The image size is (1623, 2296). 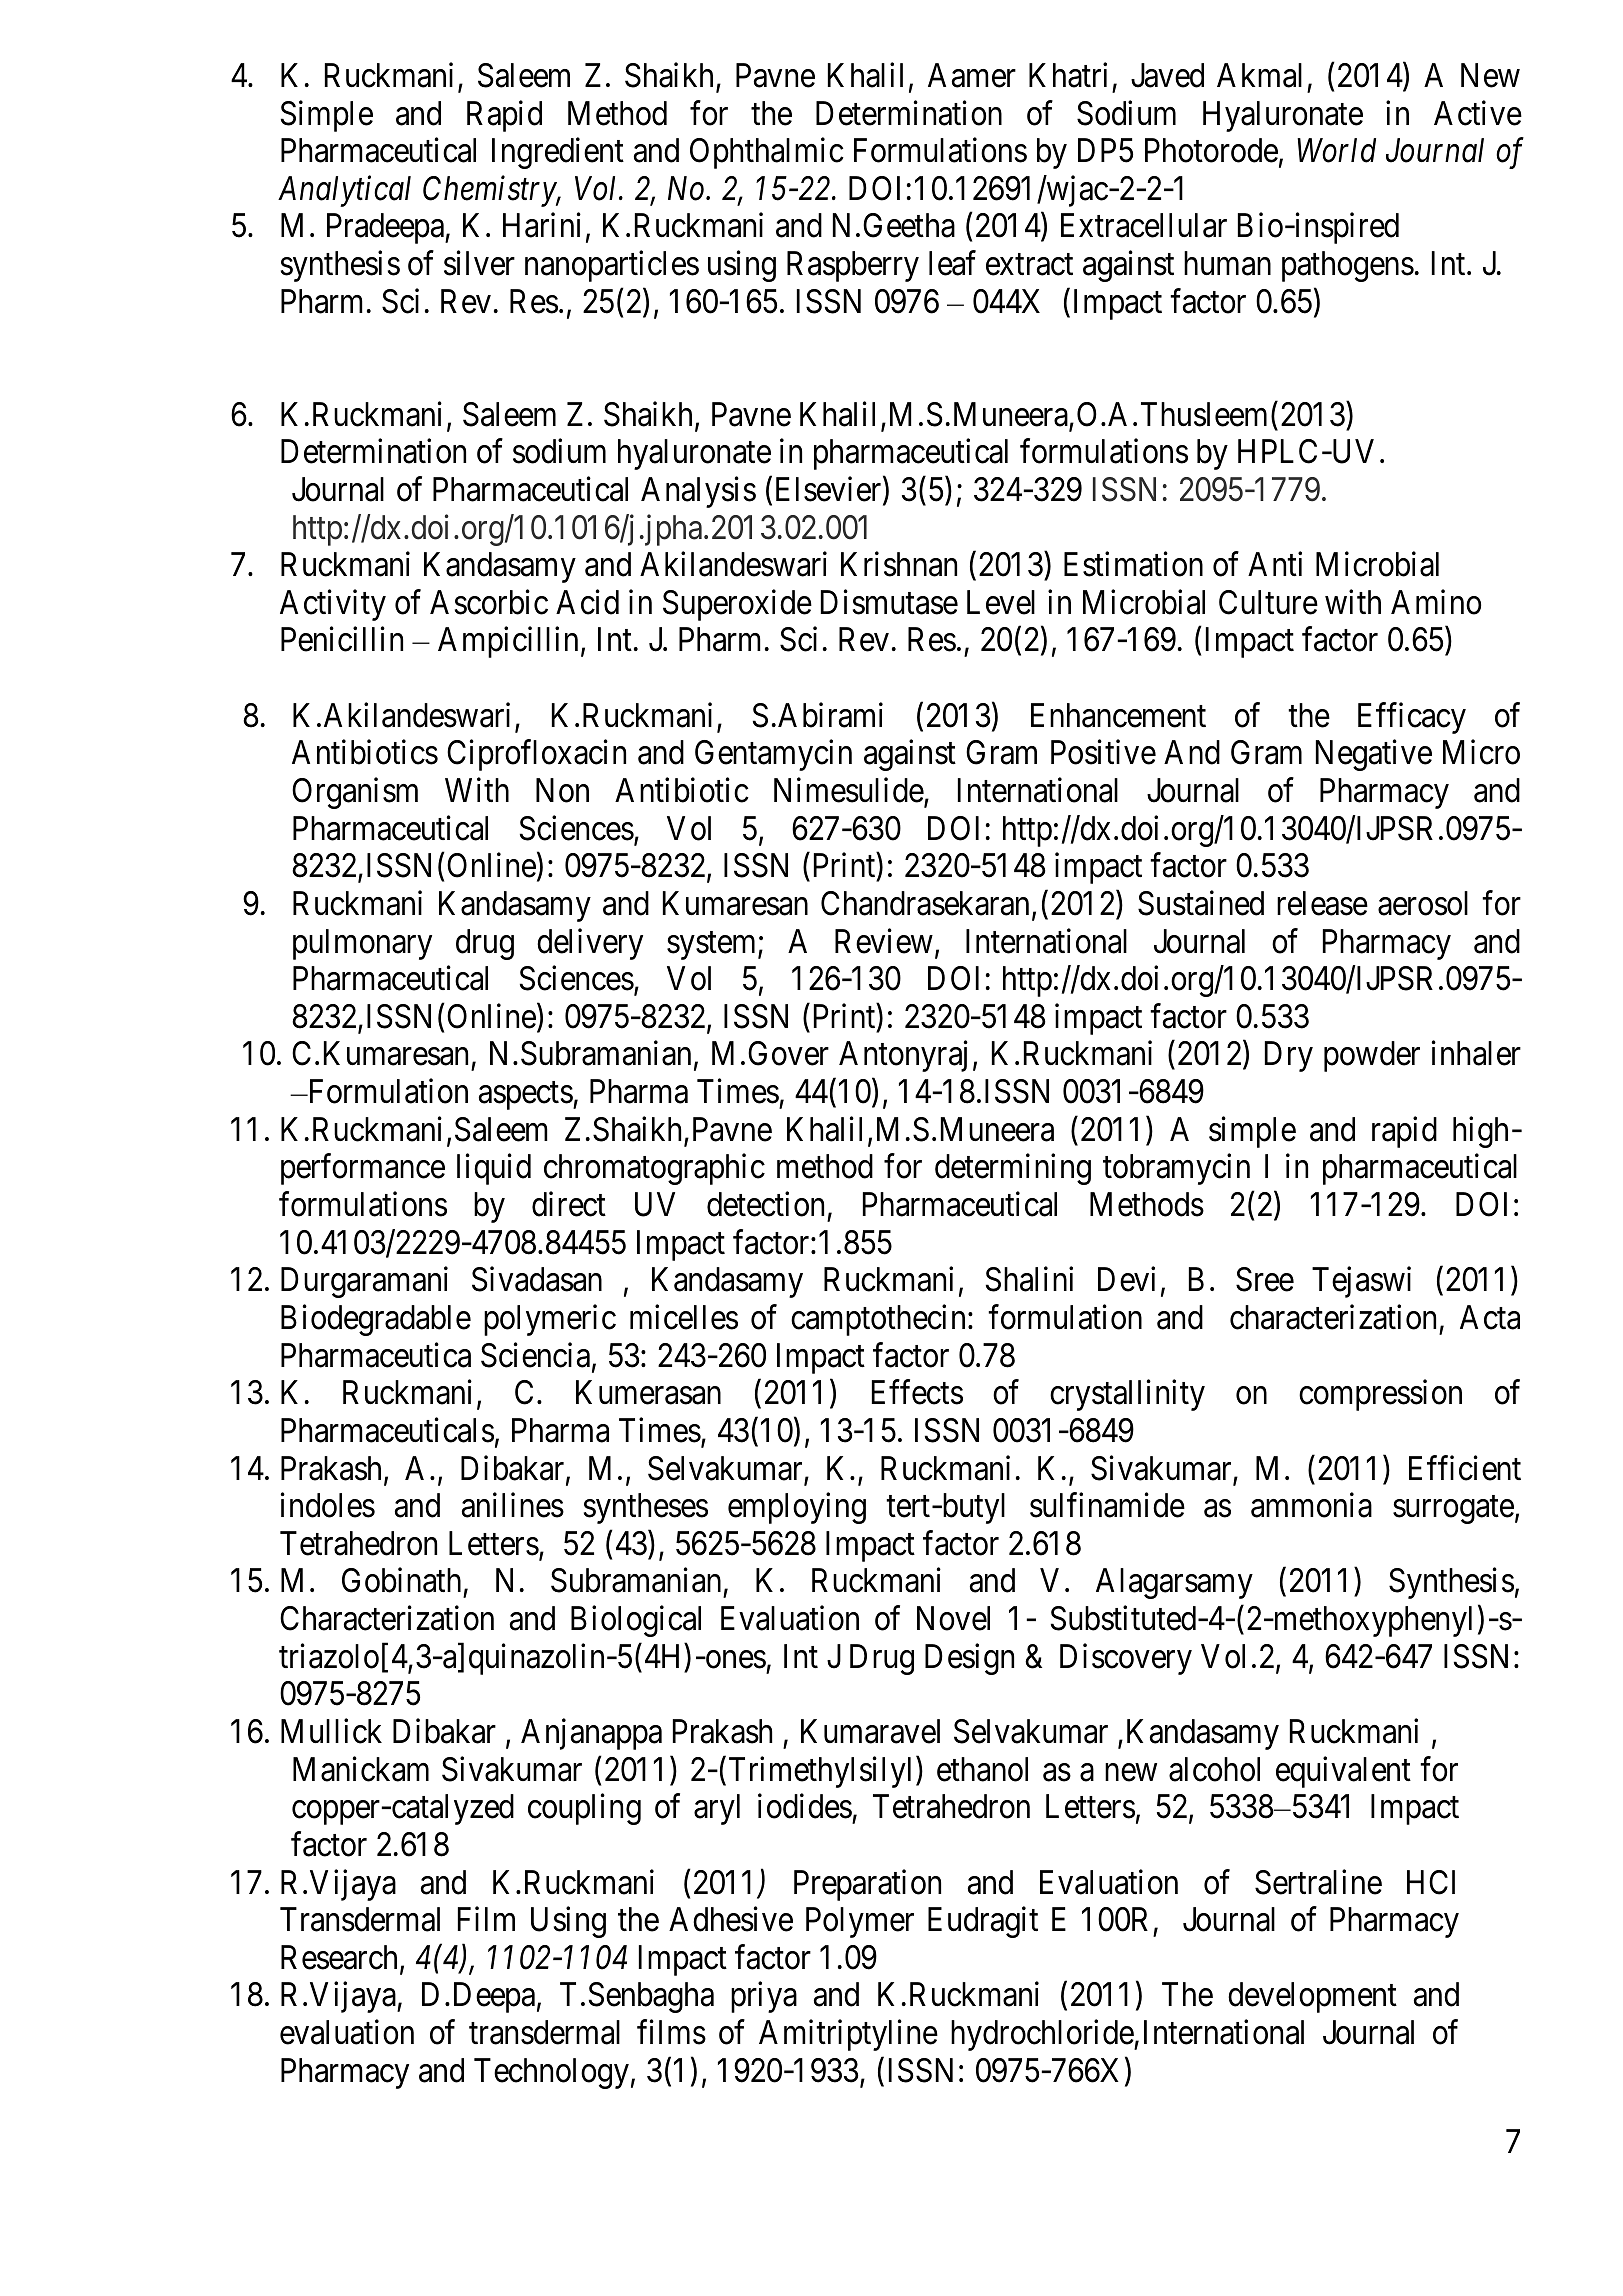 What do you see at coordinates (1013, 1169) in the screenshot?
I see `determining` at bounding box center [1013, 1169].
